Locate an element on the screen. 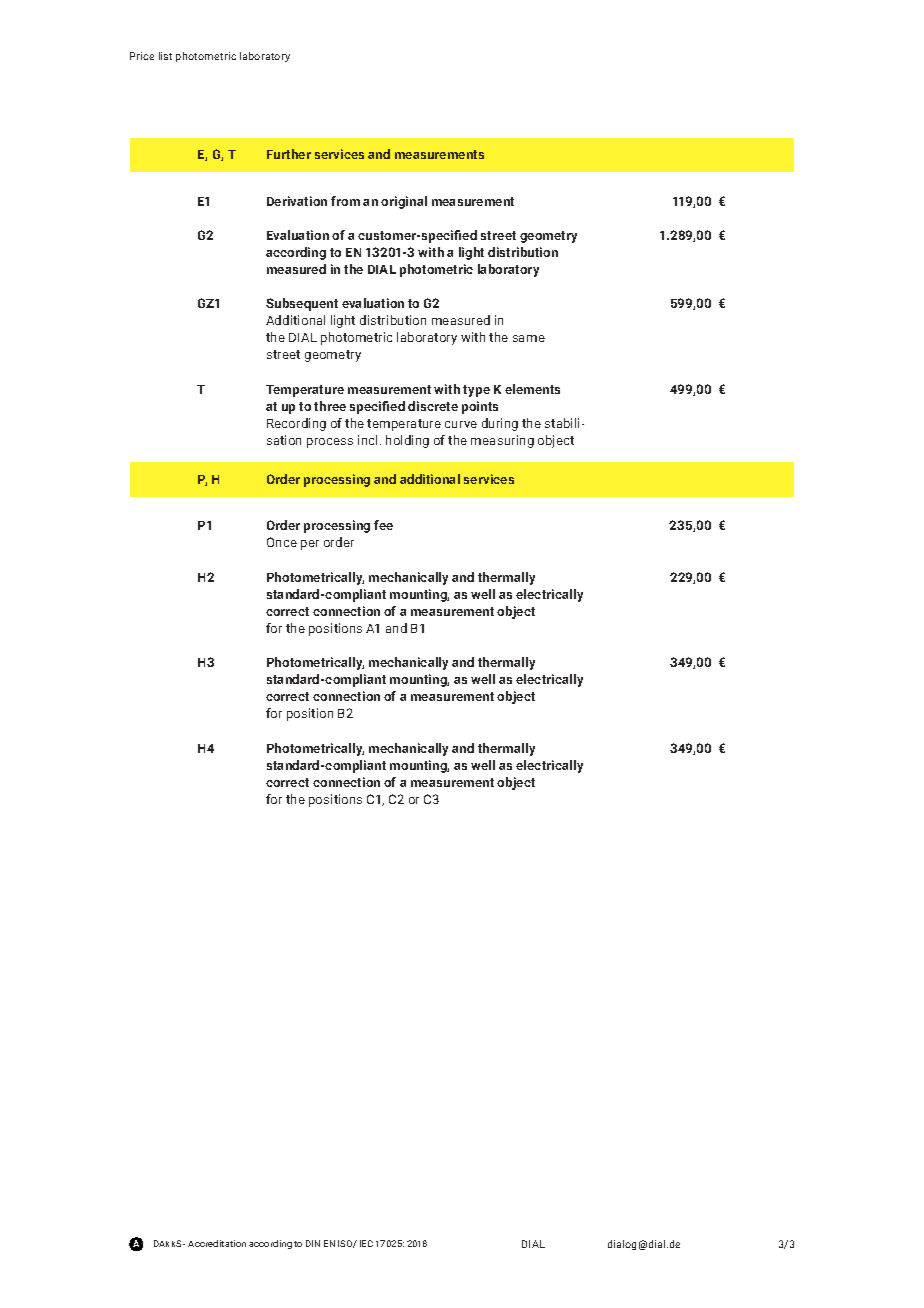 The image size is (924, 1308). Further is located at coordinates (289, 154).
